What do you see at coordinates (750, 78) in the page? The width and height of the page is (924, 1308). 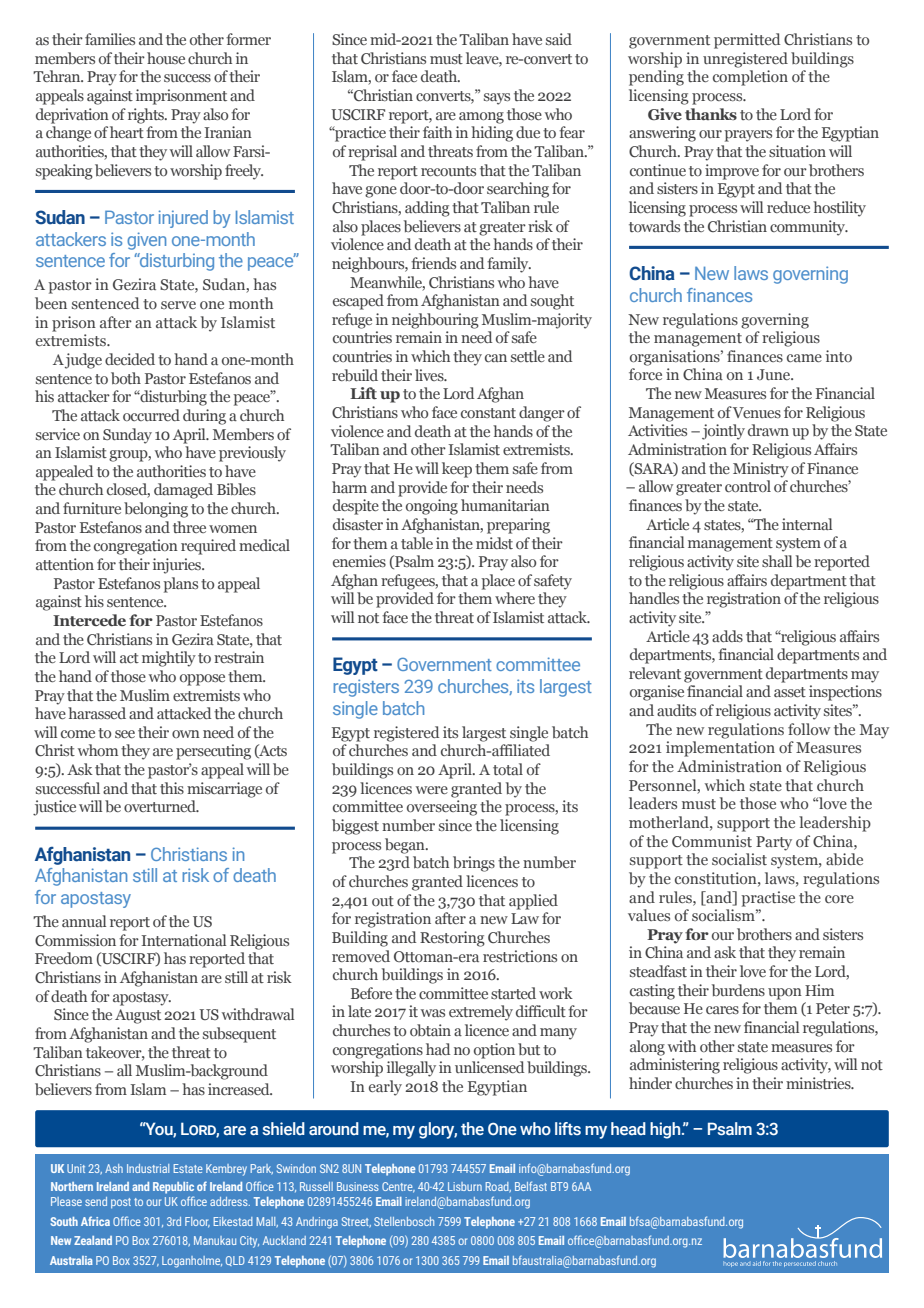 I see `completion` at bounding box center [750, 78].
